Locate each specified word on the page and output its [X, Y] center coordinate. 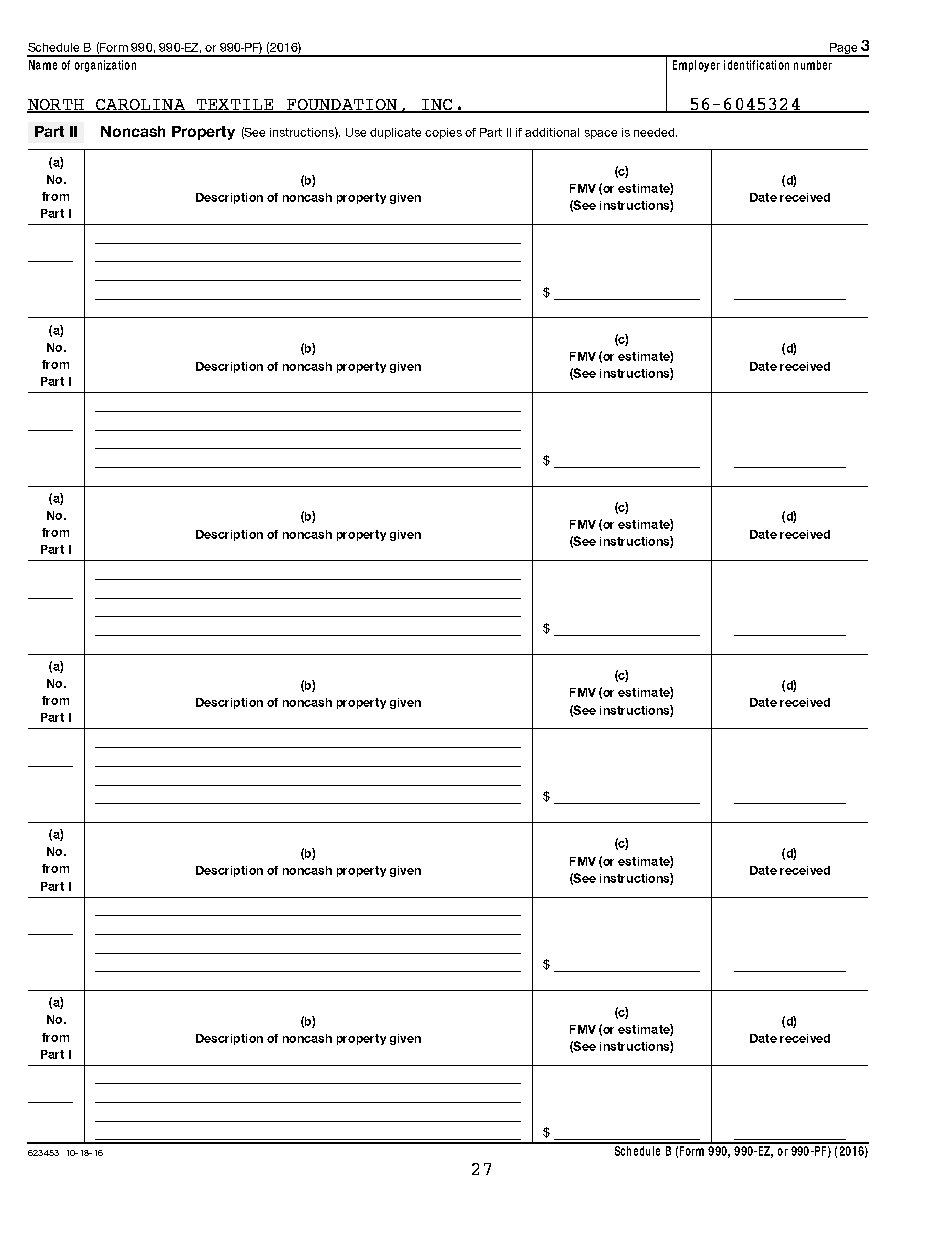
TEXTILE [235, 105]
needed [655, 132]
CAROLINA [140, 106]
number [813, 65]
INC [437, 106]
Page [843, 50]
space [601, 134]
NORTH [56, 106]
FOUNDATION [342, 106]
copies [443, 133]
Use [356, 132]
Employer [696, 66]
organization [105, 66]
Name [43, 65]
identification [756, 65]
